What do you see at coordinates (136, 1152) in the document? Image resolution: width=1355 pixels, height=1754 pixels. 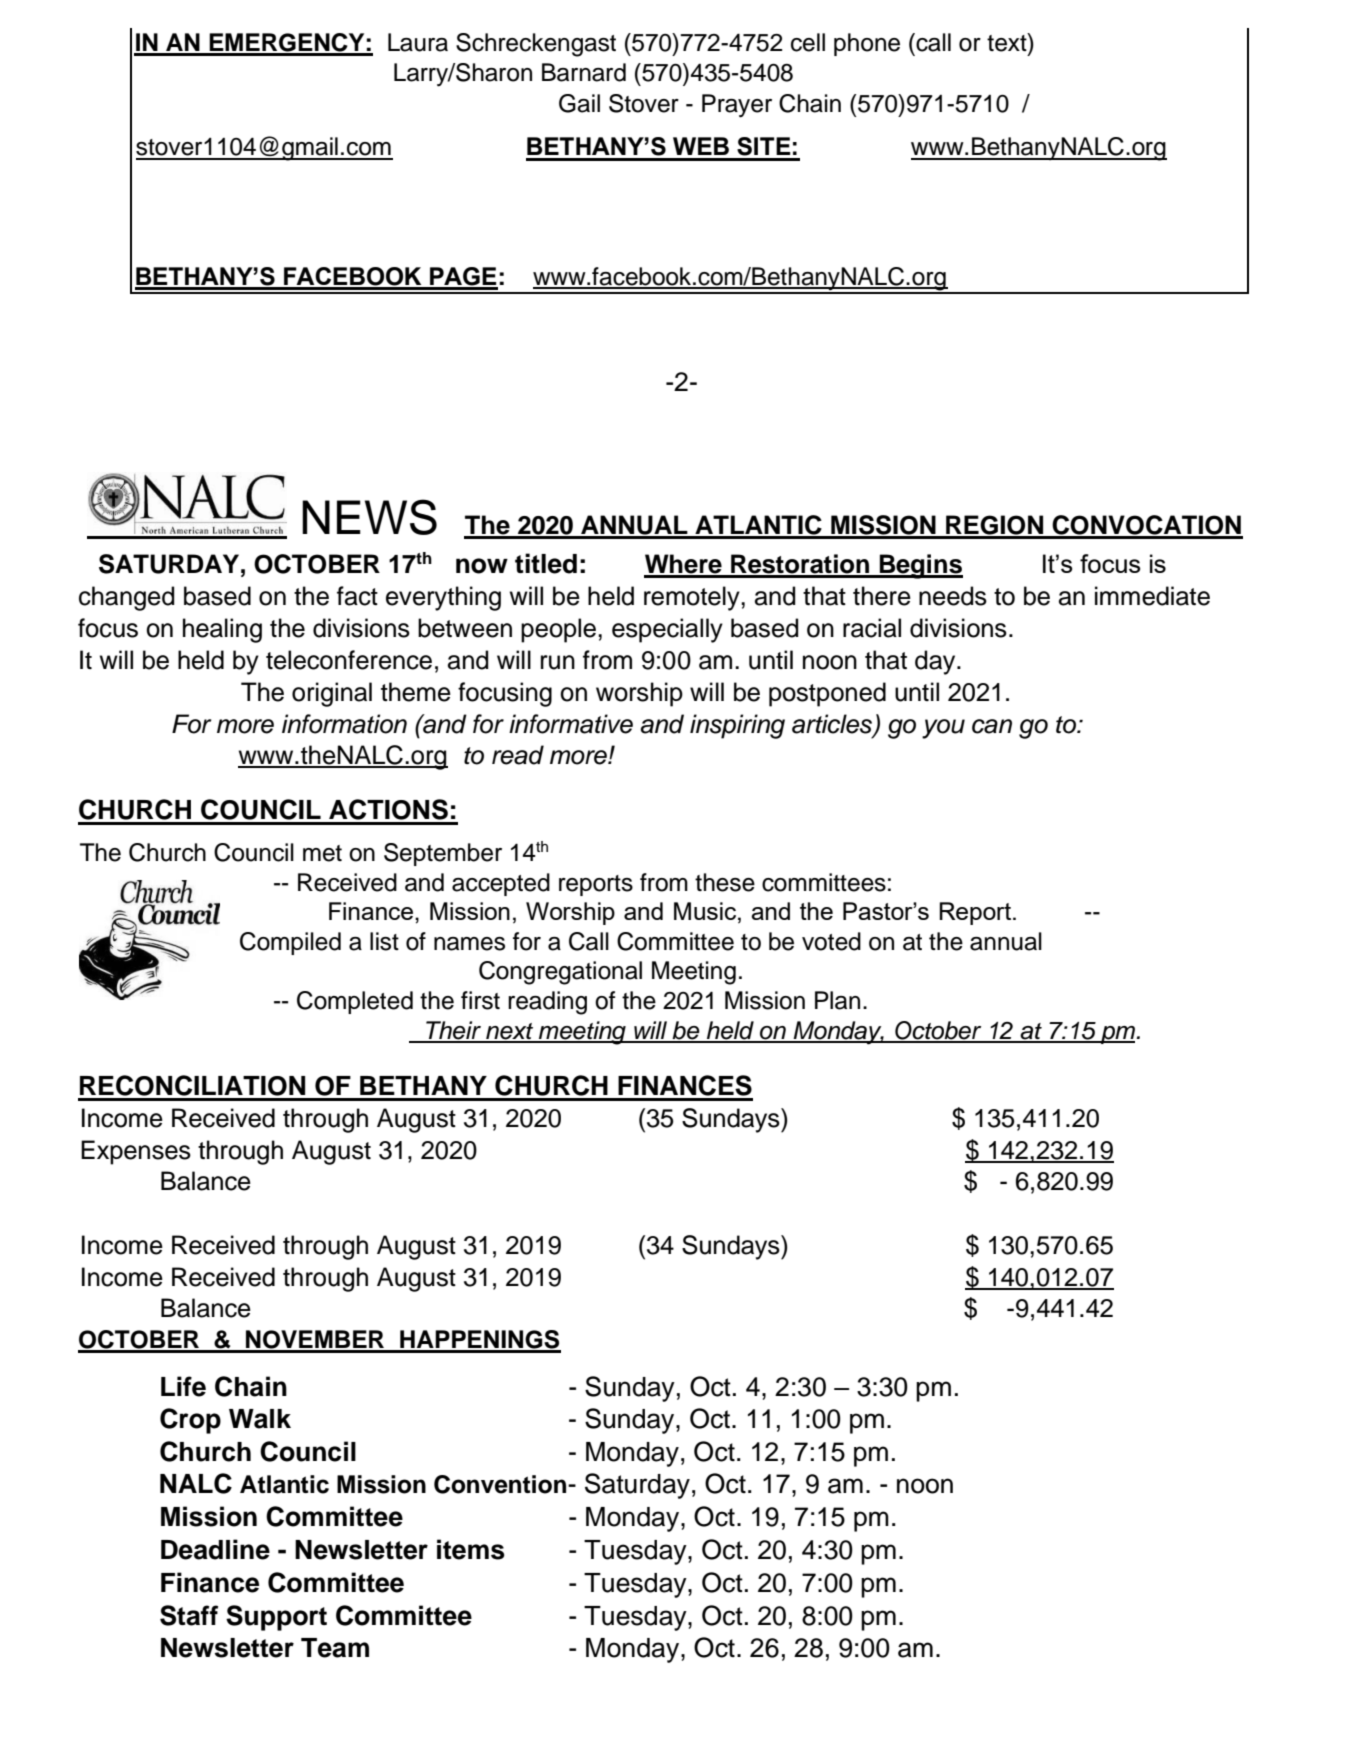 I see `Expenses` at bounding box center [136, 1152].
